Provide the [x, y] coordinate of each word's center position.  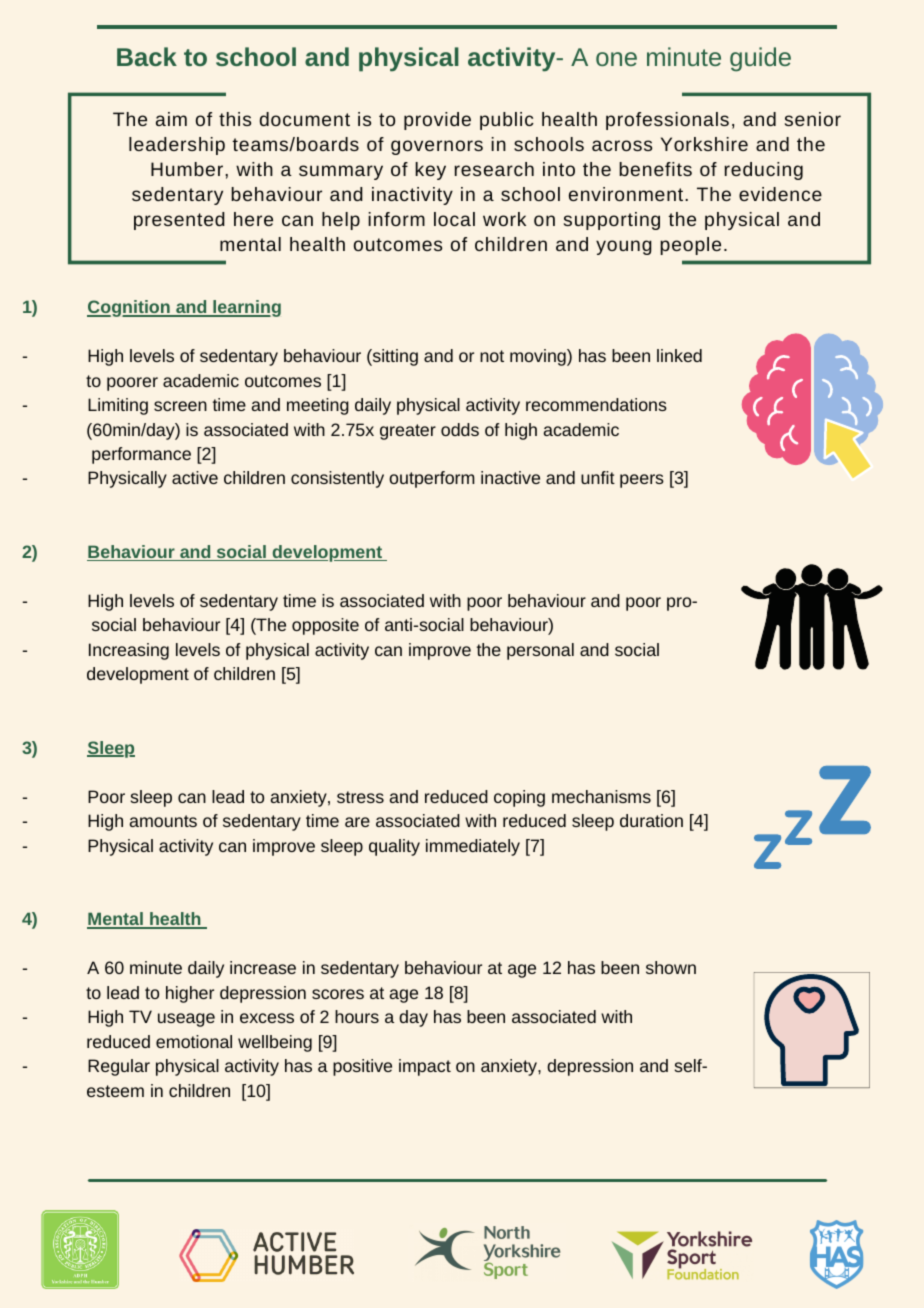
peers [642, 481]
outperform [432, 479]
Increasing [129, 651]
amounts [163, 821]
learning [246, 308]
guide [760, 59]
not [492, 356]
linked [679, 355]
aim [171, 119]
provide [437, 121]
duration [651, 820]
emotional [194, 1041]
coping [519, 798]
